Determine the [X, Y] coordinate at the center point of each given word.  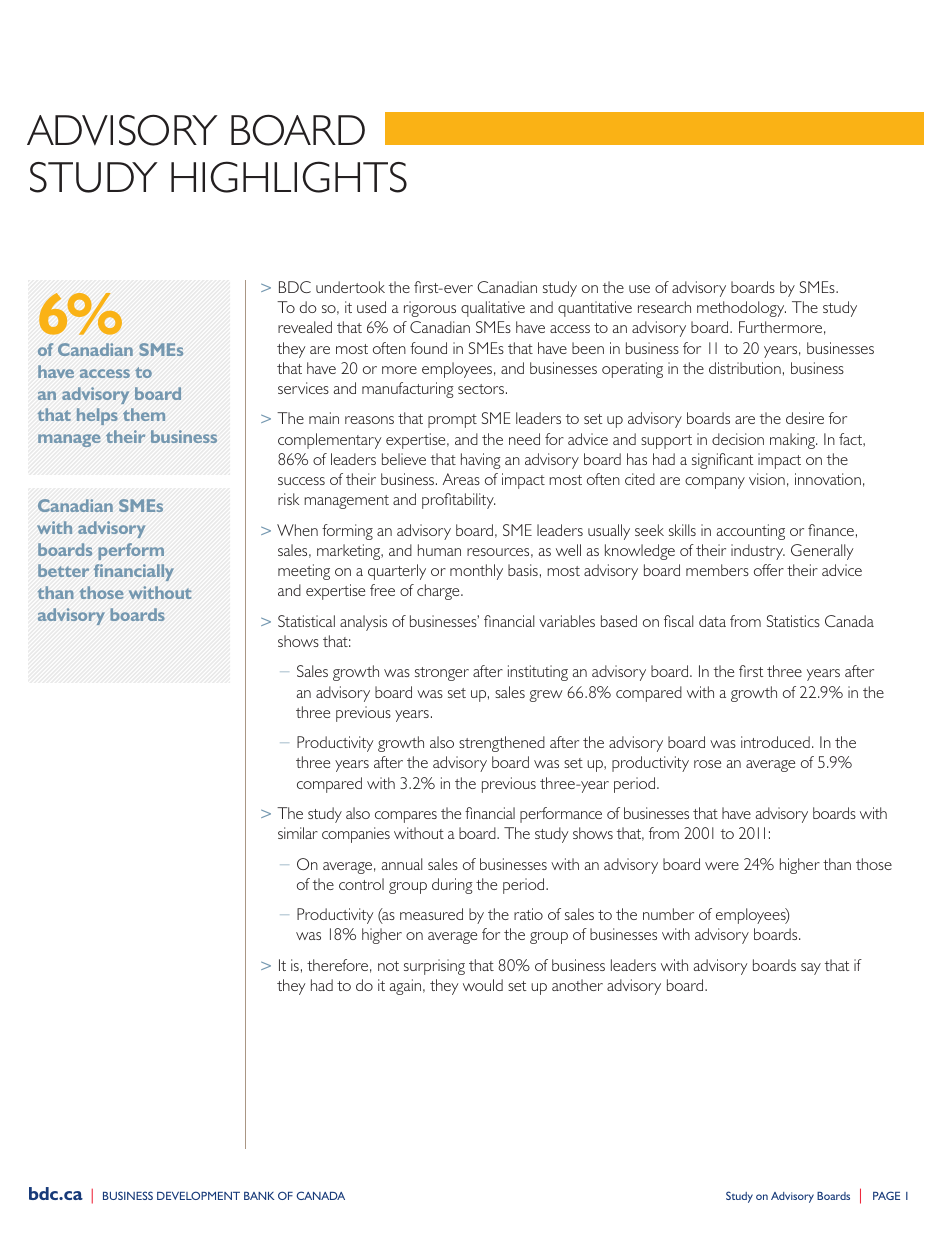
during [452, 886]
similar [298, 833]
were [722, 866]
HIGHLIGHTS [289, 177]
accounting [751, 532]
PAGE [886, 1195]
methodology [741, 309]
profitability [458, 501]
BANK [259, 1196]
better [63, 570]
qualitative [493, 309]
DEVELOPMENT [198, 1195]
